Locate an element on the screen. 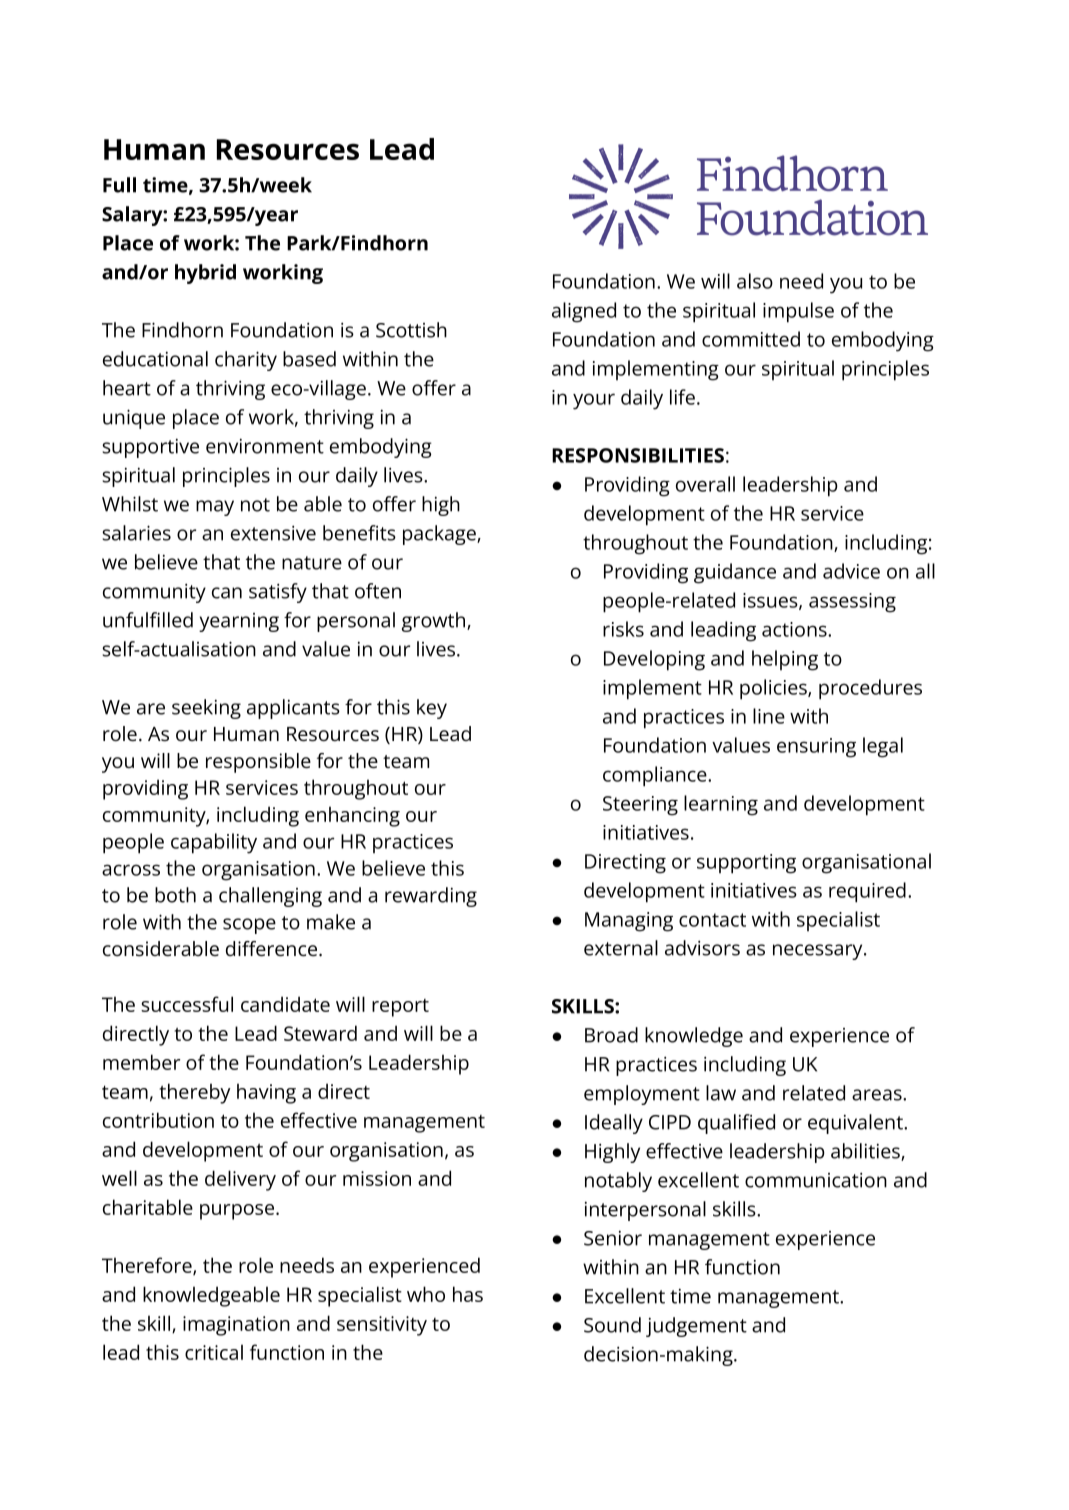 The height and width of the screenshot is (1510, 1069). imagination is located at coordinates (236, 1326).
